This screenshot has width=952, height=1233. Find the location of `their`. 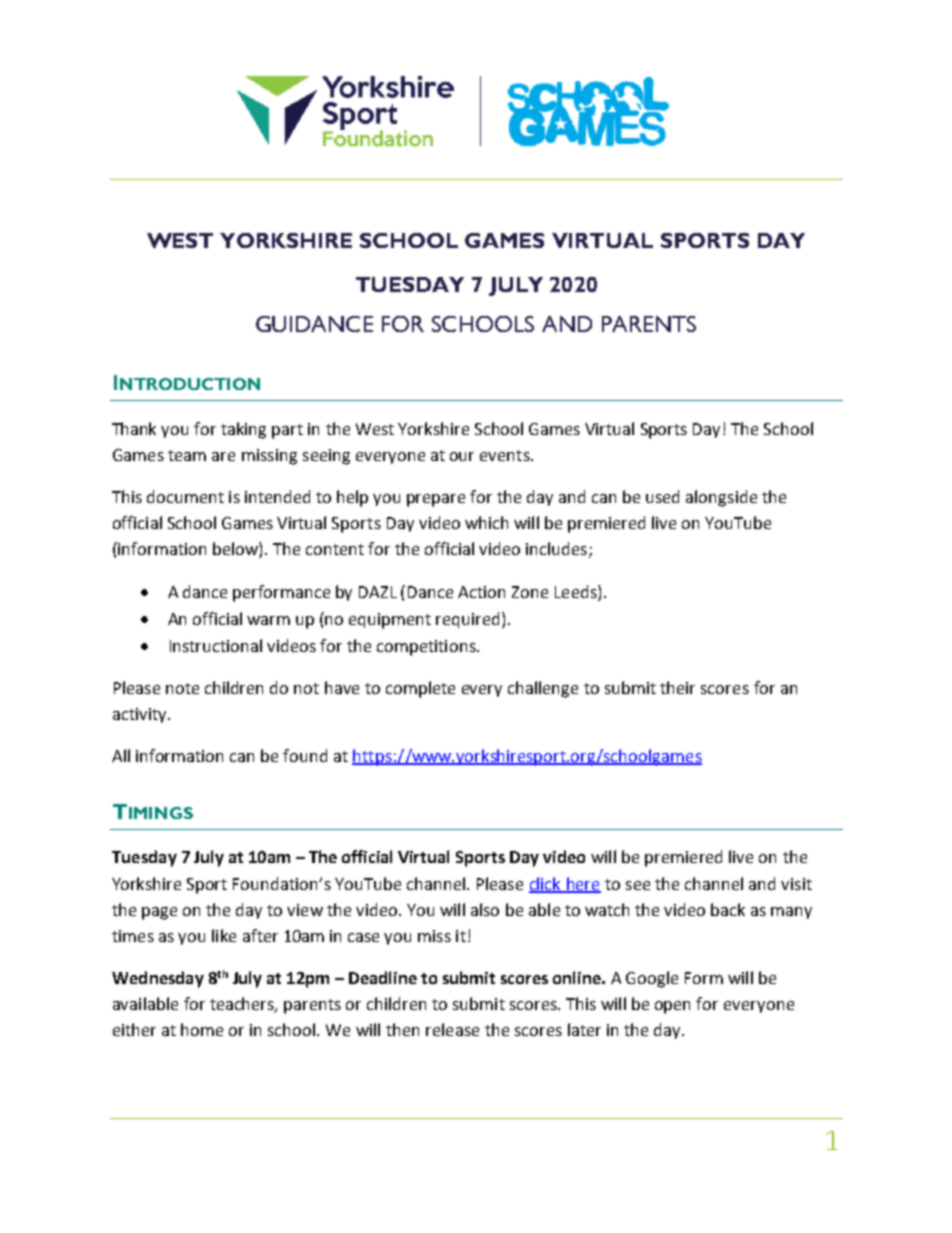

their is located at coordinates (677, 687).
